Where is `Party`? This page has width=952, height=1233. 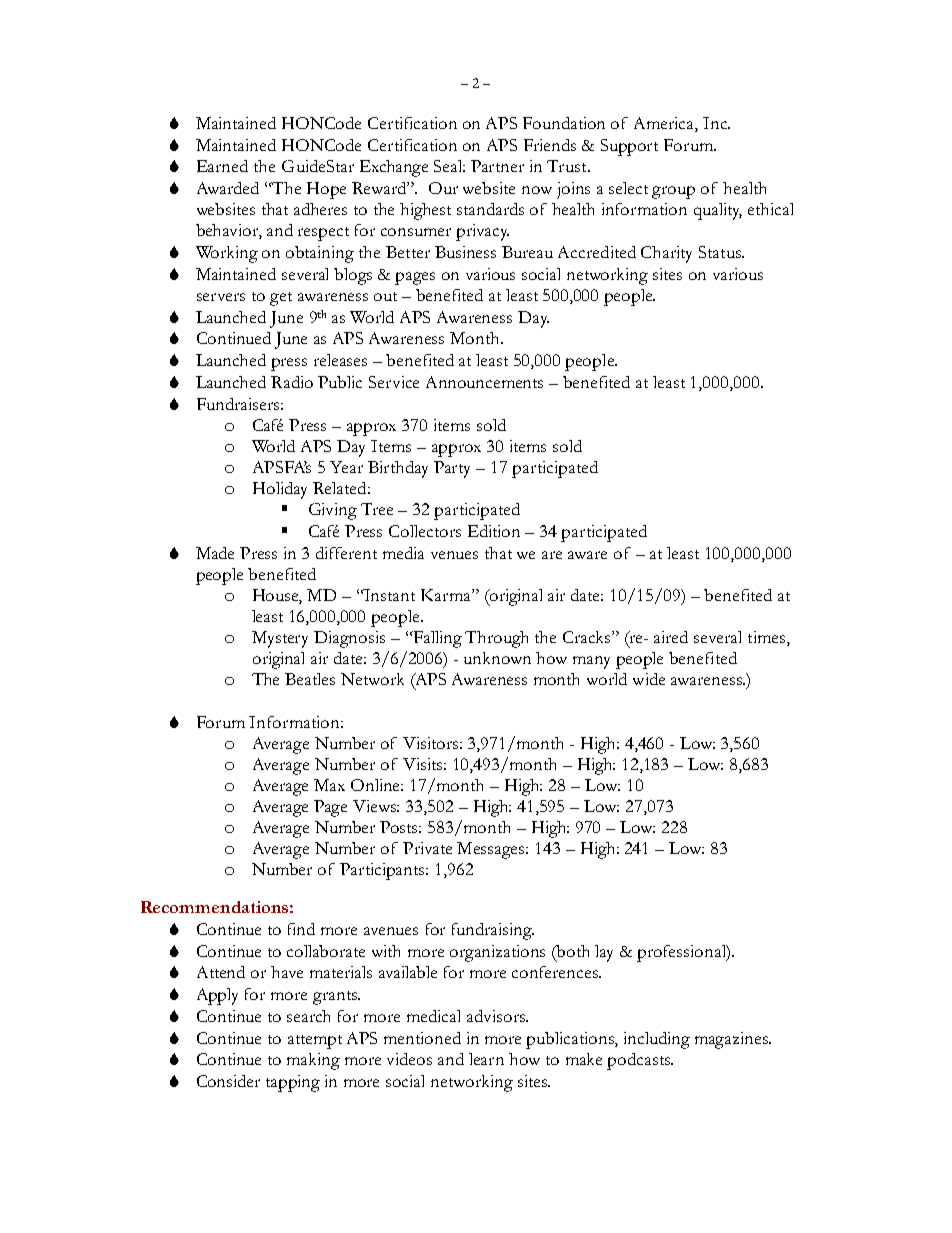
Party is located at coordinates (452, 469).
